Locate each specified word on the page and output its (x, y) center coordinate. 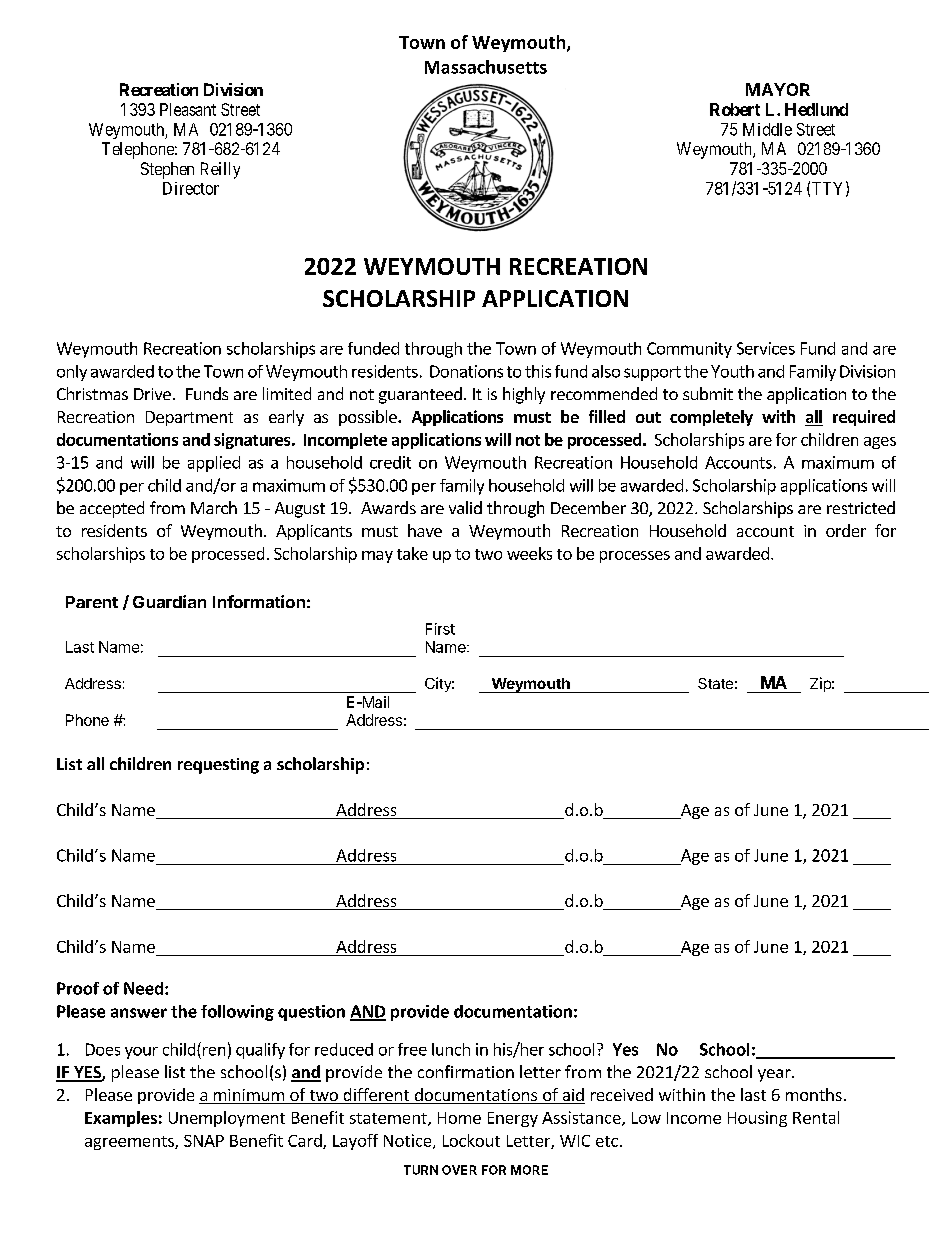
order (846, 530)
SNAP (204, 1141)
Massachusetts (486, 67)
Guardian (169, 601)
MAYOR (778, 89)
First (440, 629)
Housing (757, 1119)
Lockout (471, 1140)
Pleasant (188, 109)
